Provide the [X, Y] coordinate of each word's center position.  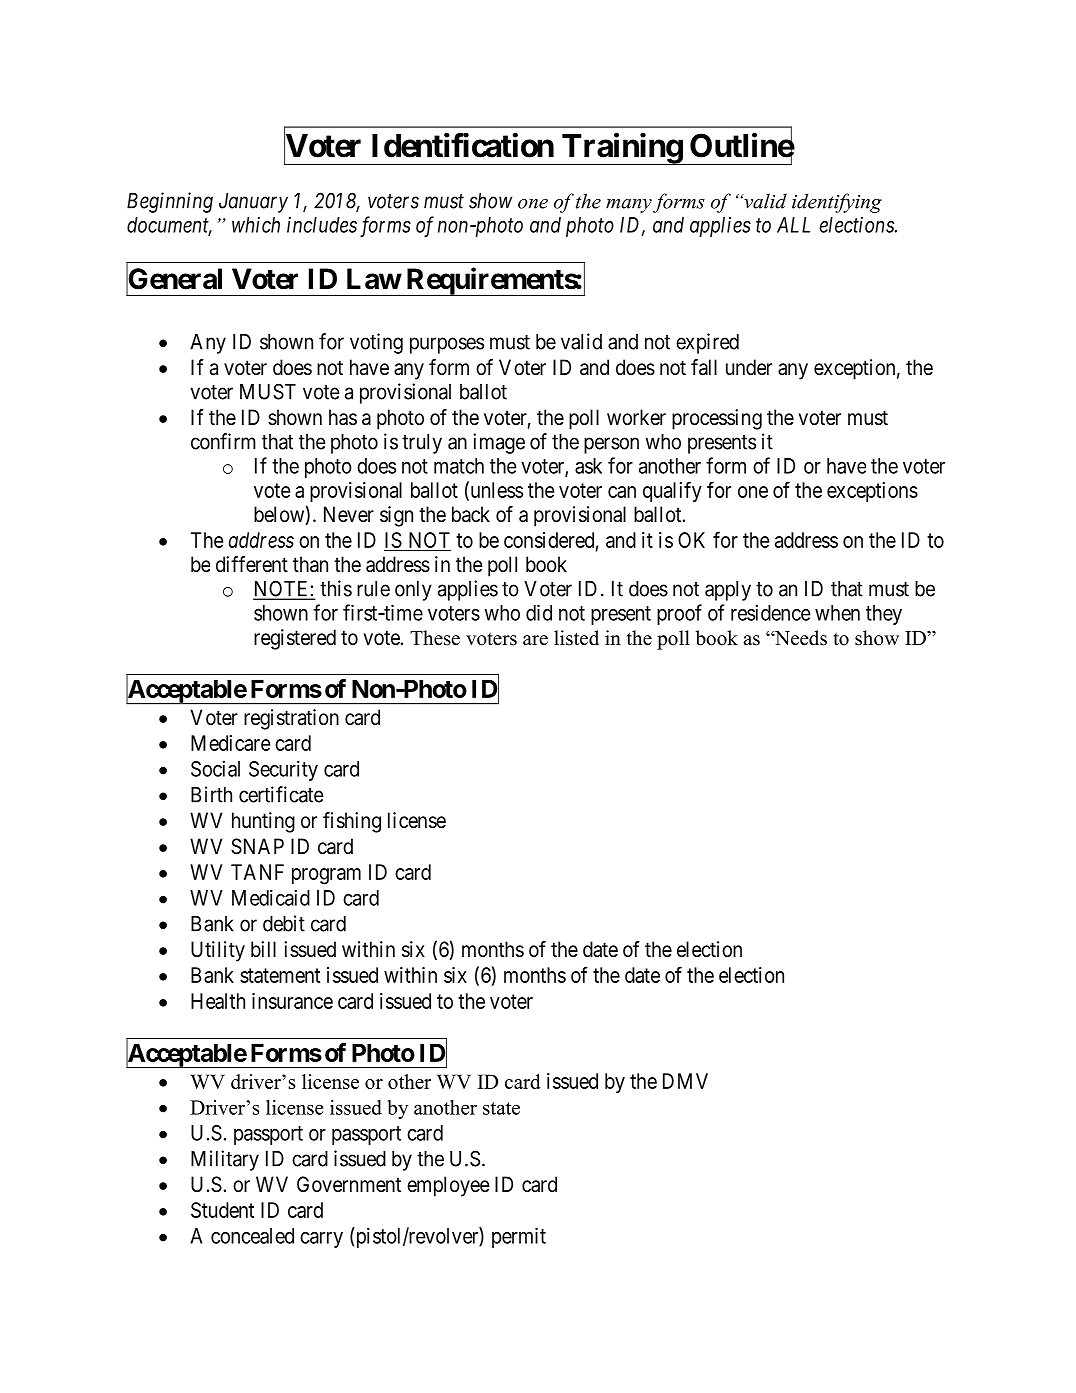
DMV [685, 1081]
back [471, 514]
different [252, 564]
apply [728, 591]
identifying [837, 203]
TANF [257, 872]
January [253, 203]
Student [222, 1210]
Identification [463, 145]
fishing [352, 822]
